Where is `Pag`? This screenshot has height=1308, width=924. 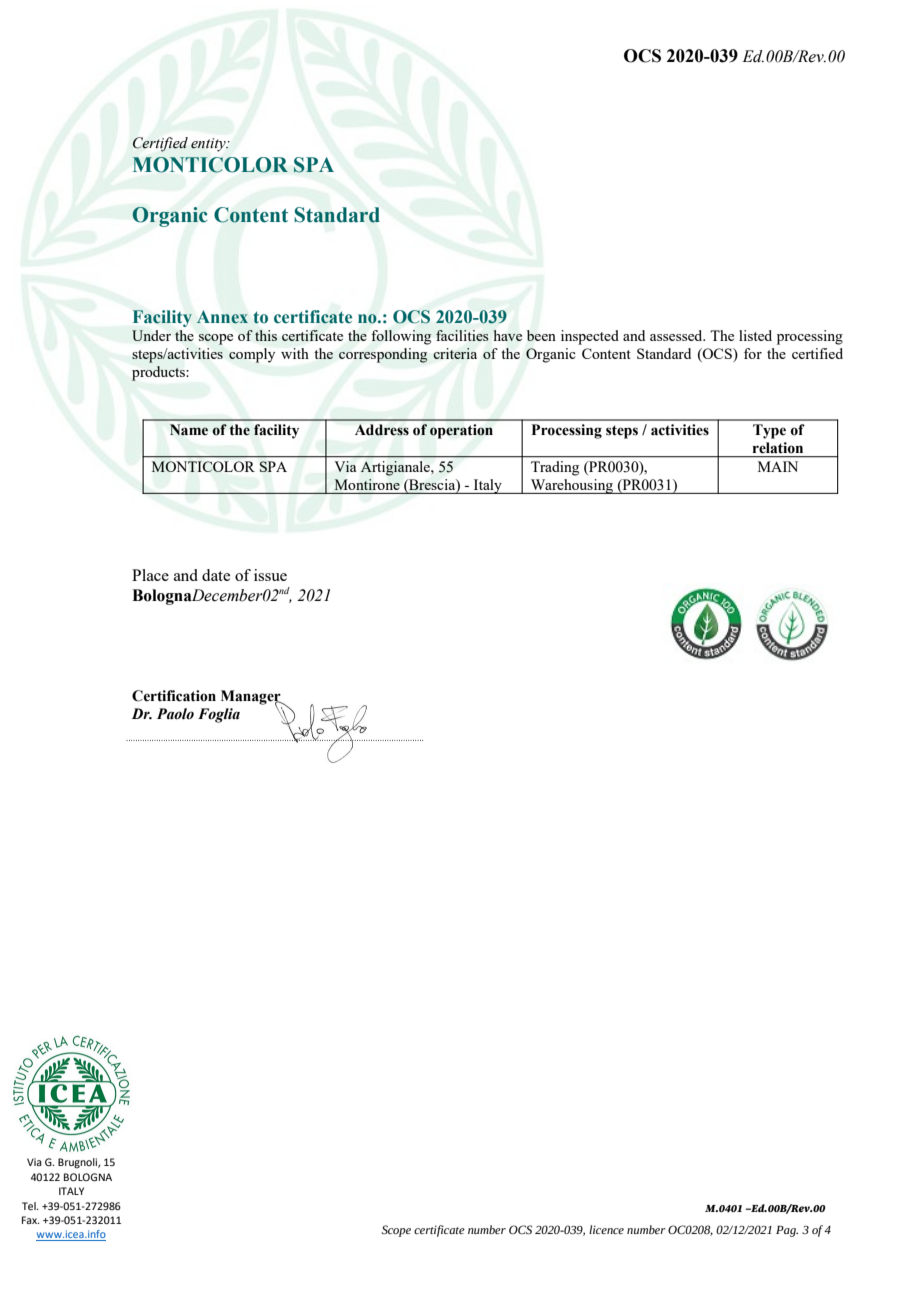
Pag is located at coordinates (787, 1231).
